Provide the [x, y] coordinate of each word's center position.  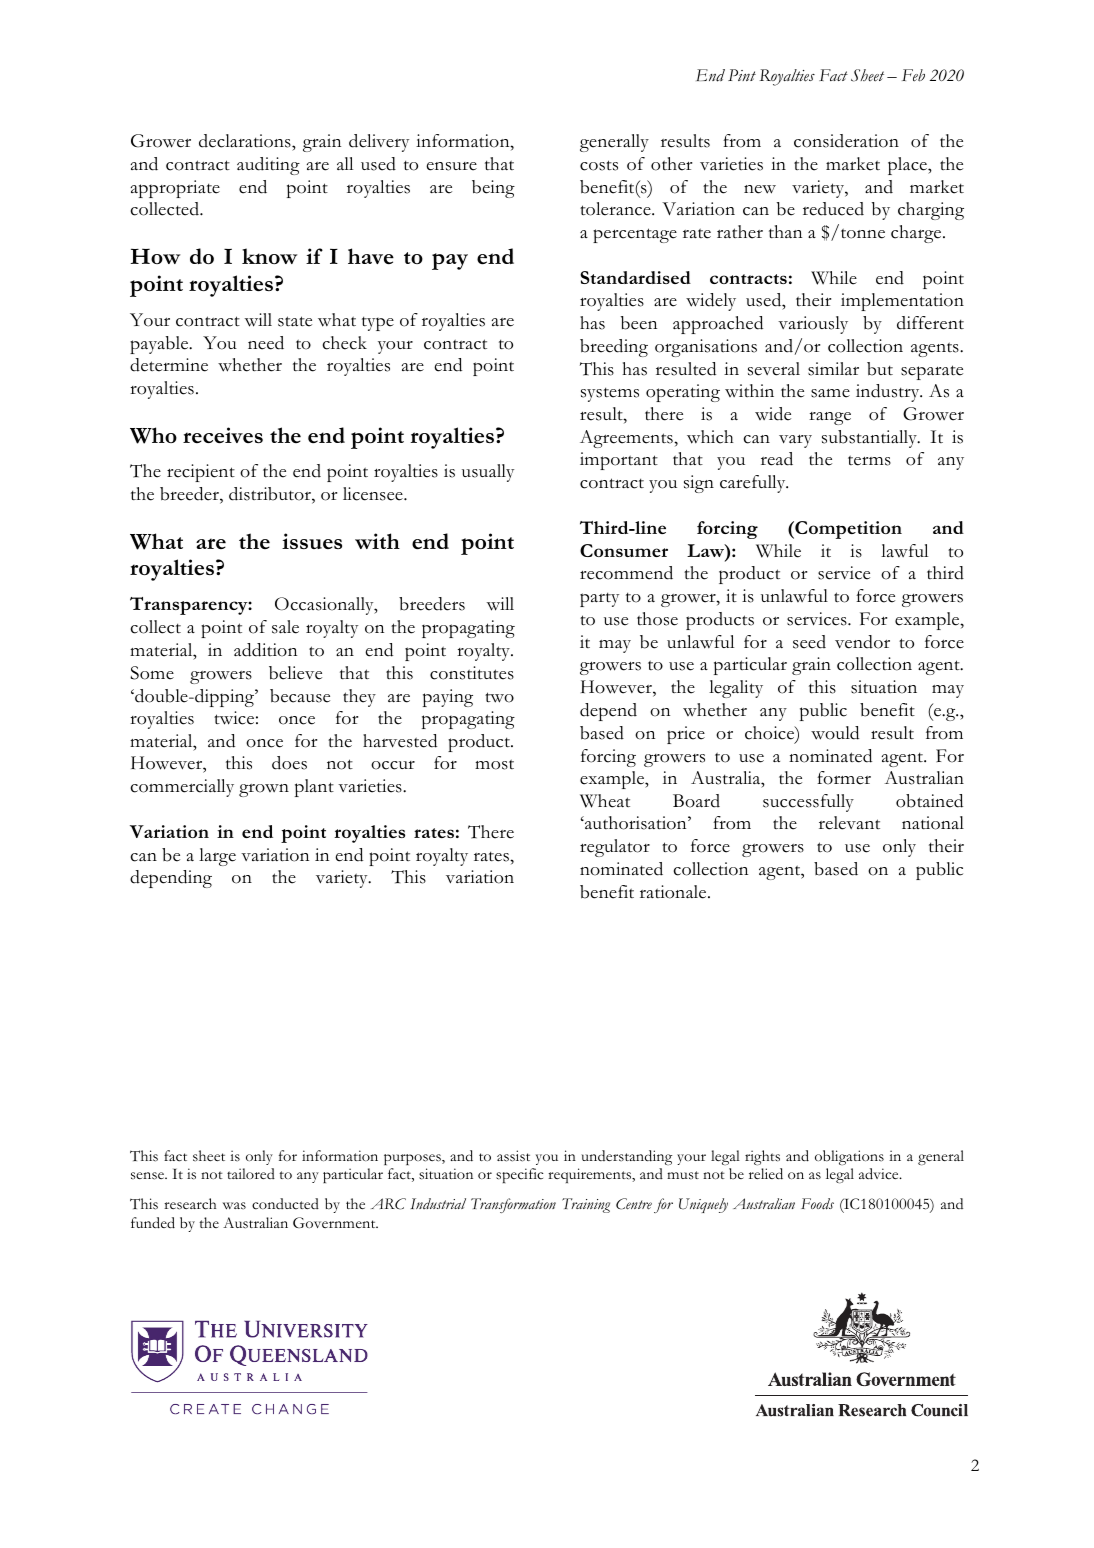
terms [869, 460]
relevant [849, 823]
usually [488, 473]
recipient [201, 473]
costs [599, 165]
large [217, 857]
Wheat [605, 801]
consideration [846, 141]
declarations [246, 141]
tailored [251, 1173]
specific [519, 1175]
